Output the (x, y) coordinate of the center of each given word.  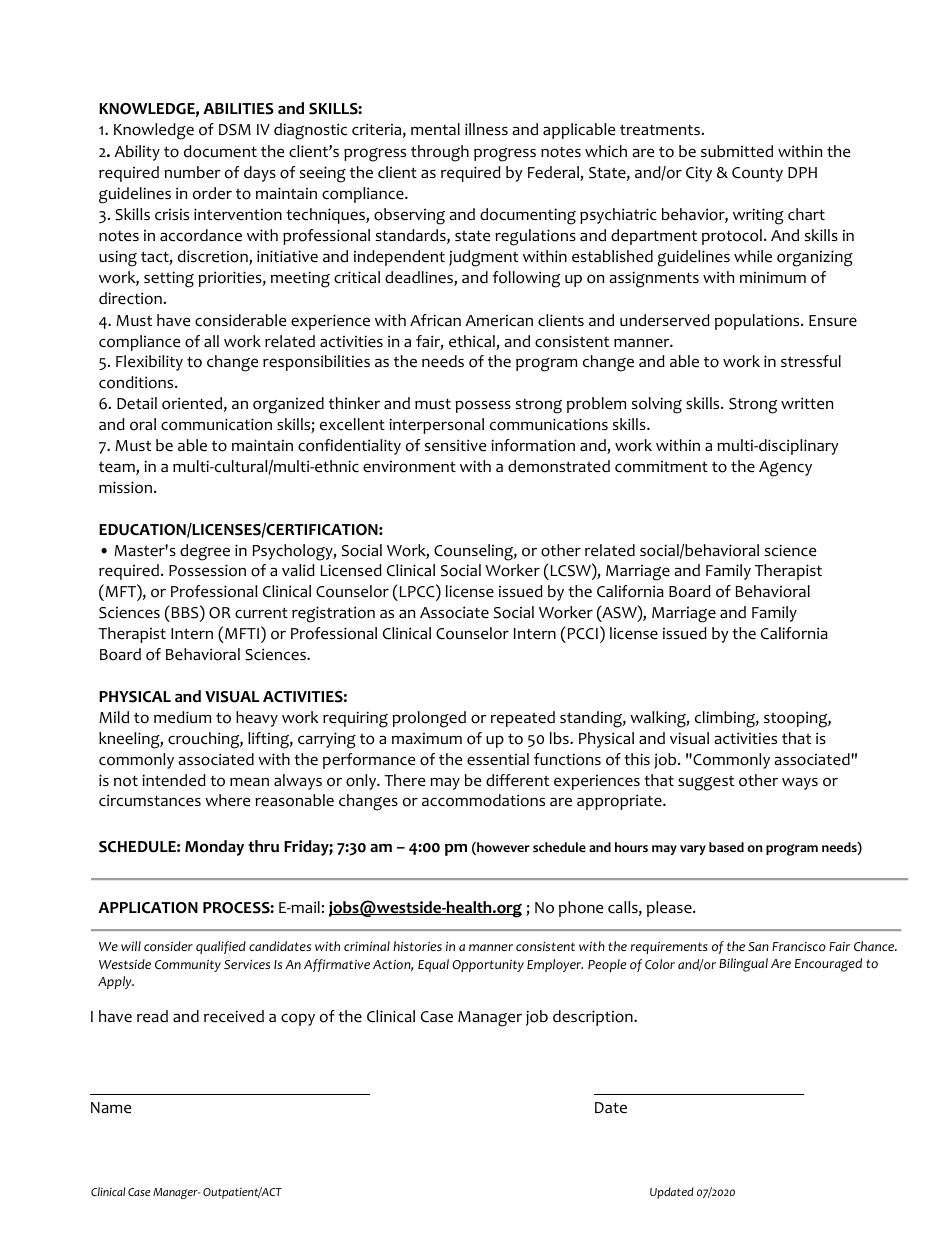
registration (333, 614)
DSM (235, 130)
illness (486, 129)
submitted (737, 151)
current (261, 613)
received (234, 1016)
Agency (785, 469)
